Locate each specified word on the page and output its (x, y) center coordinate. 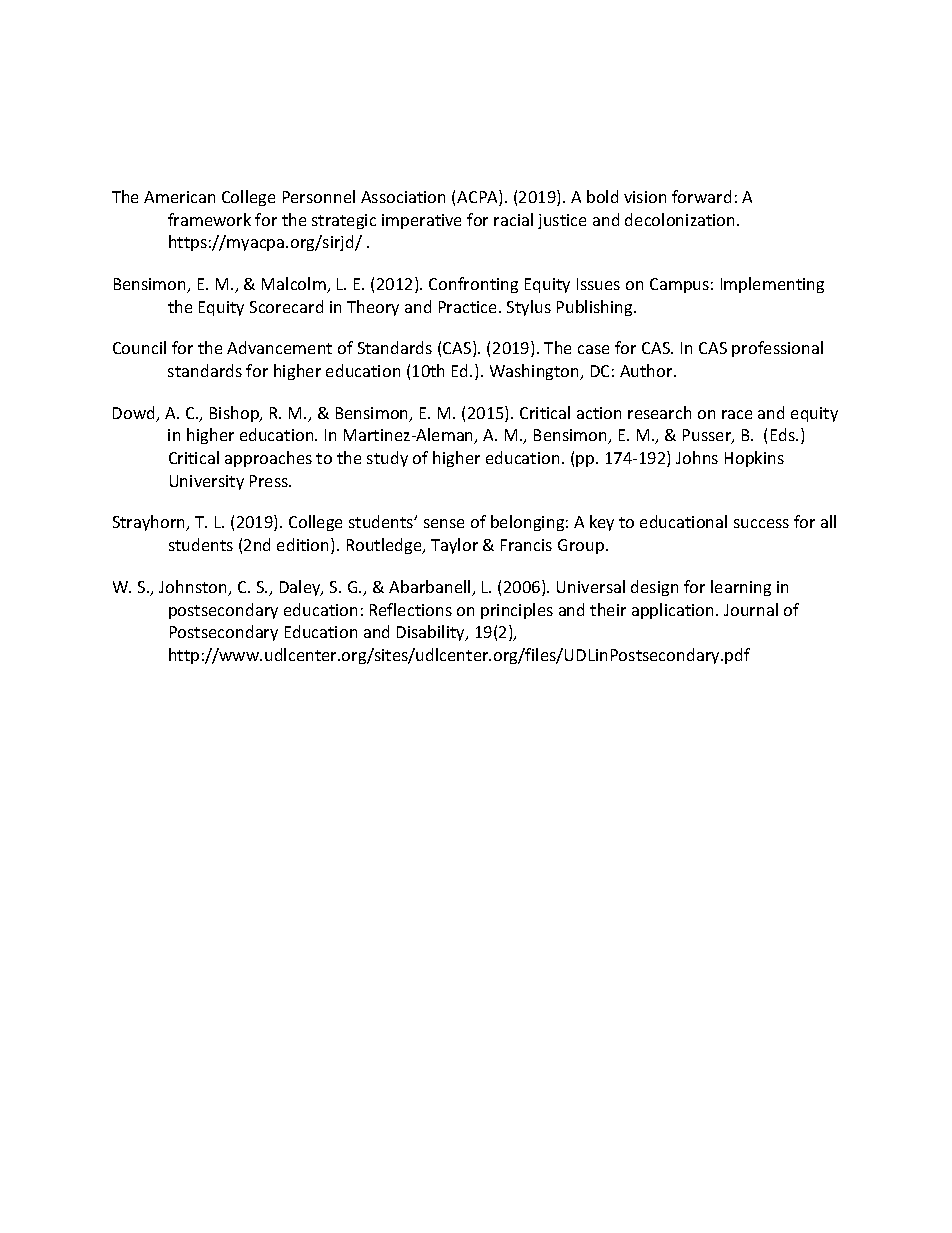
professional (777, 349)
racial (513, 219)
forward (701, 196)
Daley (301, 588)
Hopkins (754, 459)
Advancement (279, 347)
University (207, 482)
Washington (536, 372)
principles (517, 611)
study (387, 459)
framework (209, 219)
